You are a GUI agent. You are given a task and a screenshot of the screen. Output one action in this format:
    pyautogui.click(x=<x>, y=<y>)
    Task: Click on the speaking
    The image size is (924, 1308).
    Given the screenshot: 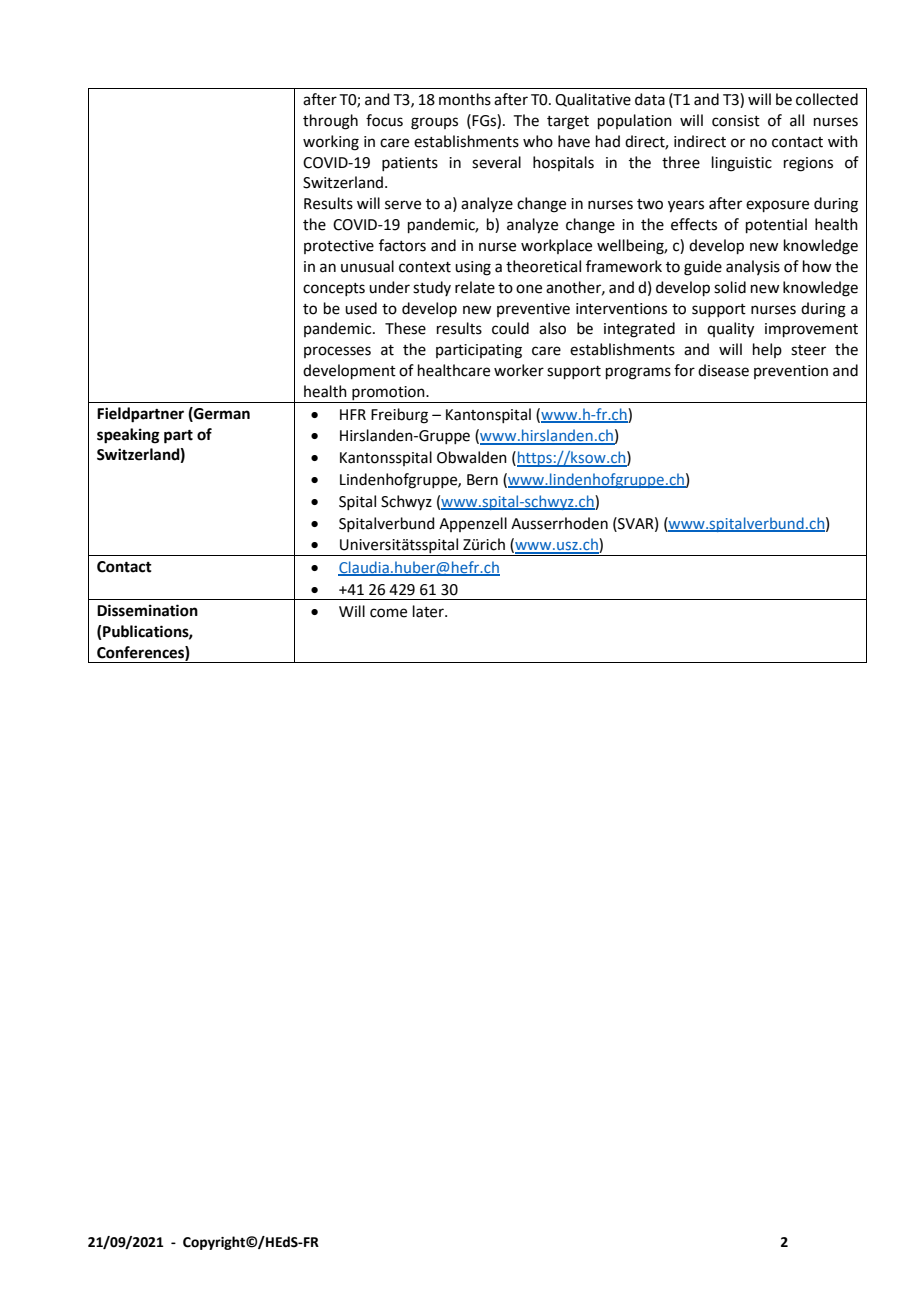 What is the action you would take?
    pyautogui.click(x=128, y=436)
